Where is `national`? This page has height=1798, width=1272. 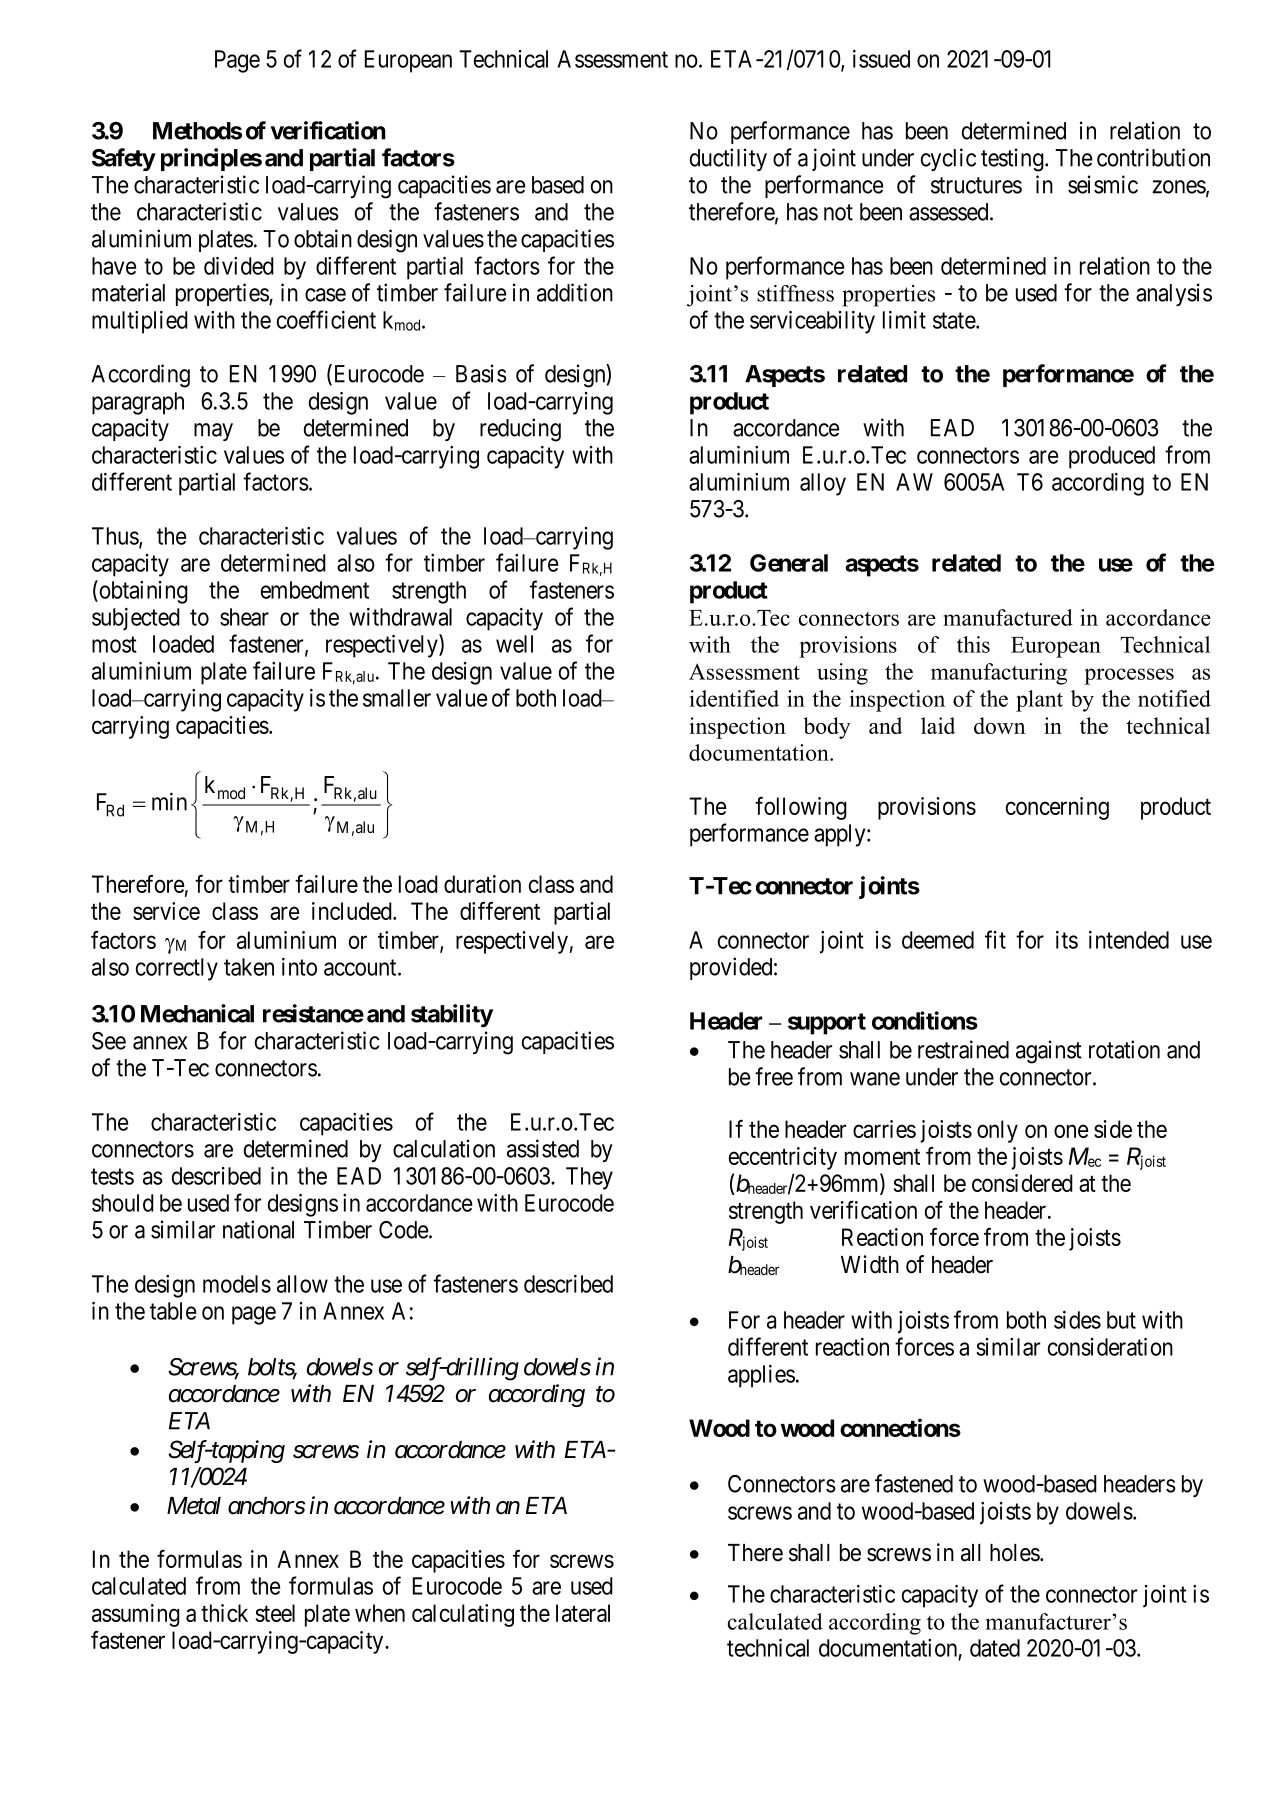 national is located at coordinates (258, 1229).
